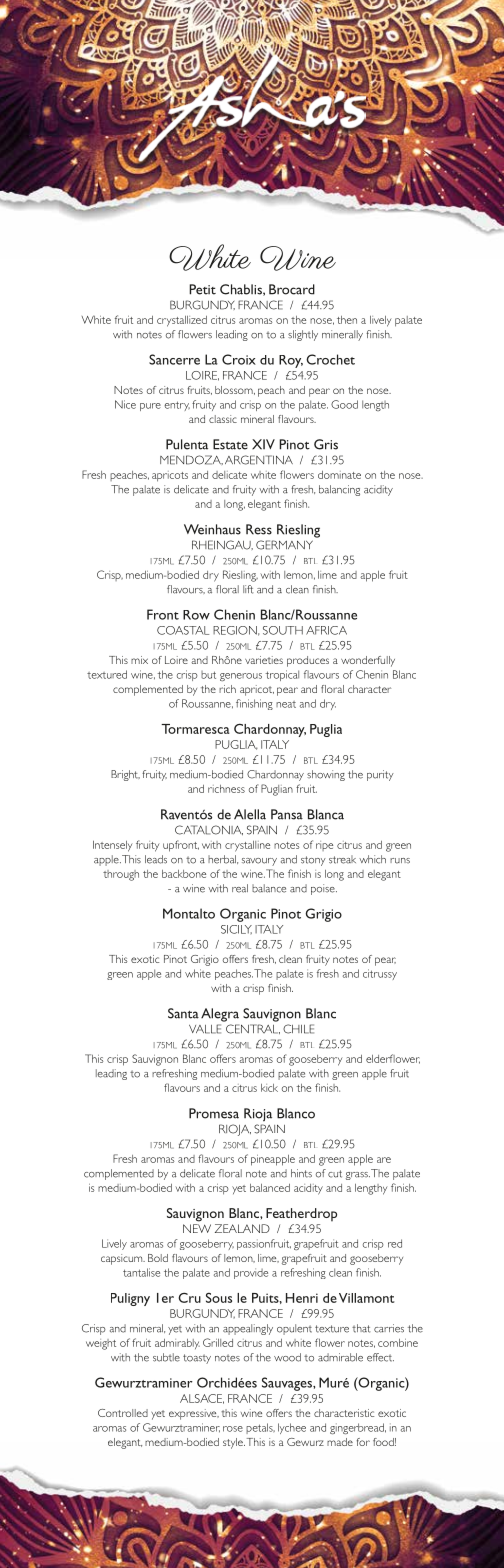 This image has height=1568, width=504. What do you see at coordinates (125, 404) in the image?
I see `Nice` at bounding box center [125, 404].
